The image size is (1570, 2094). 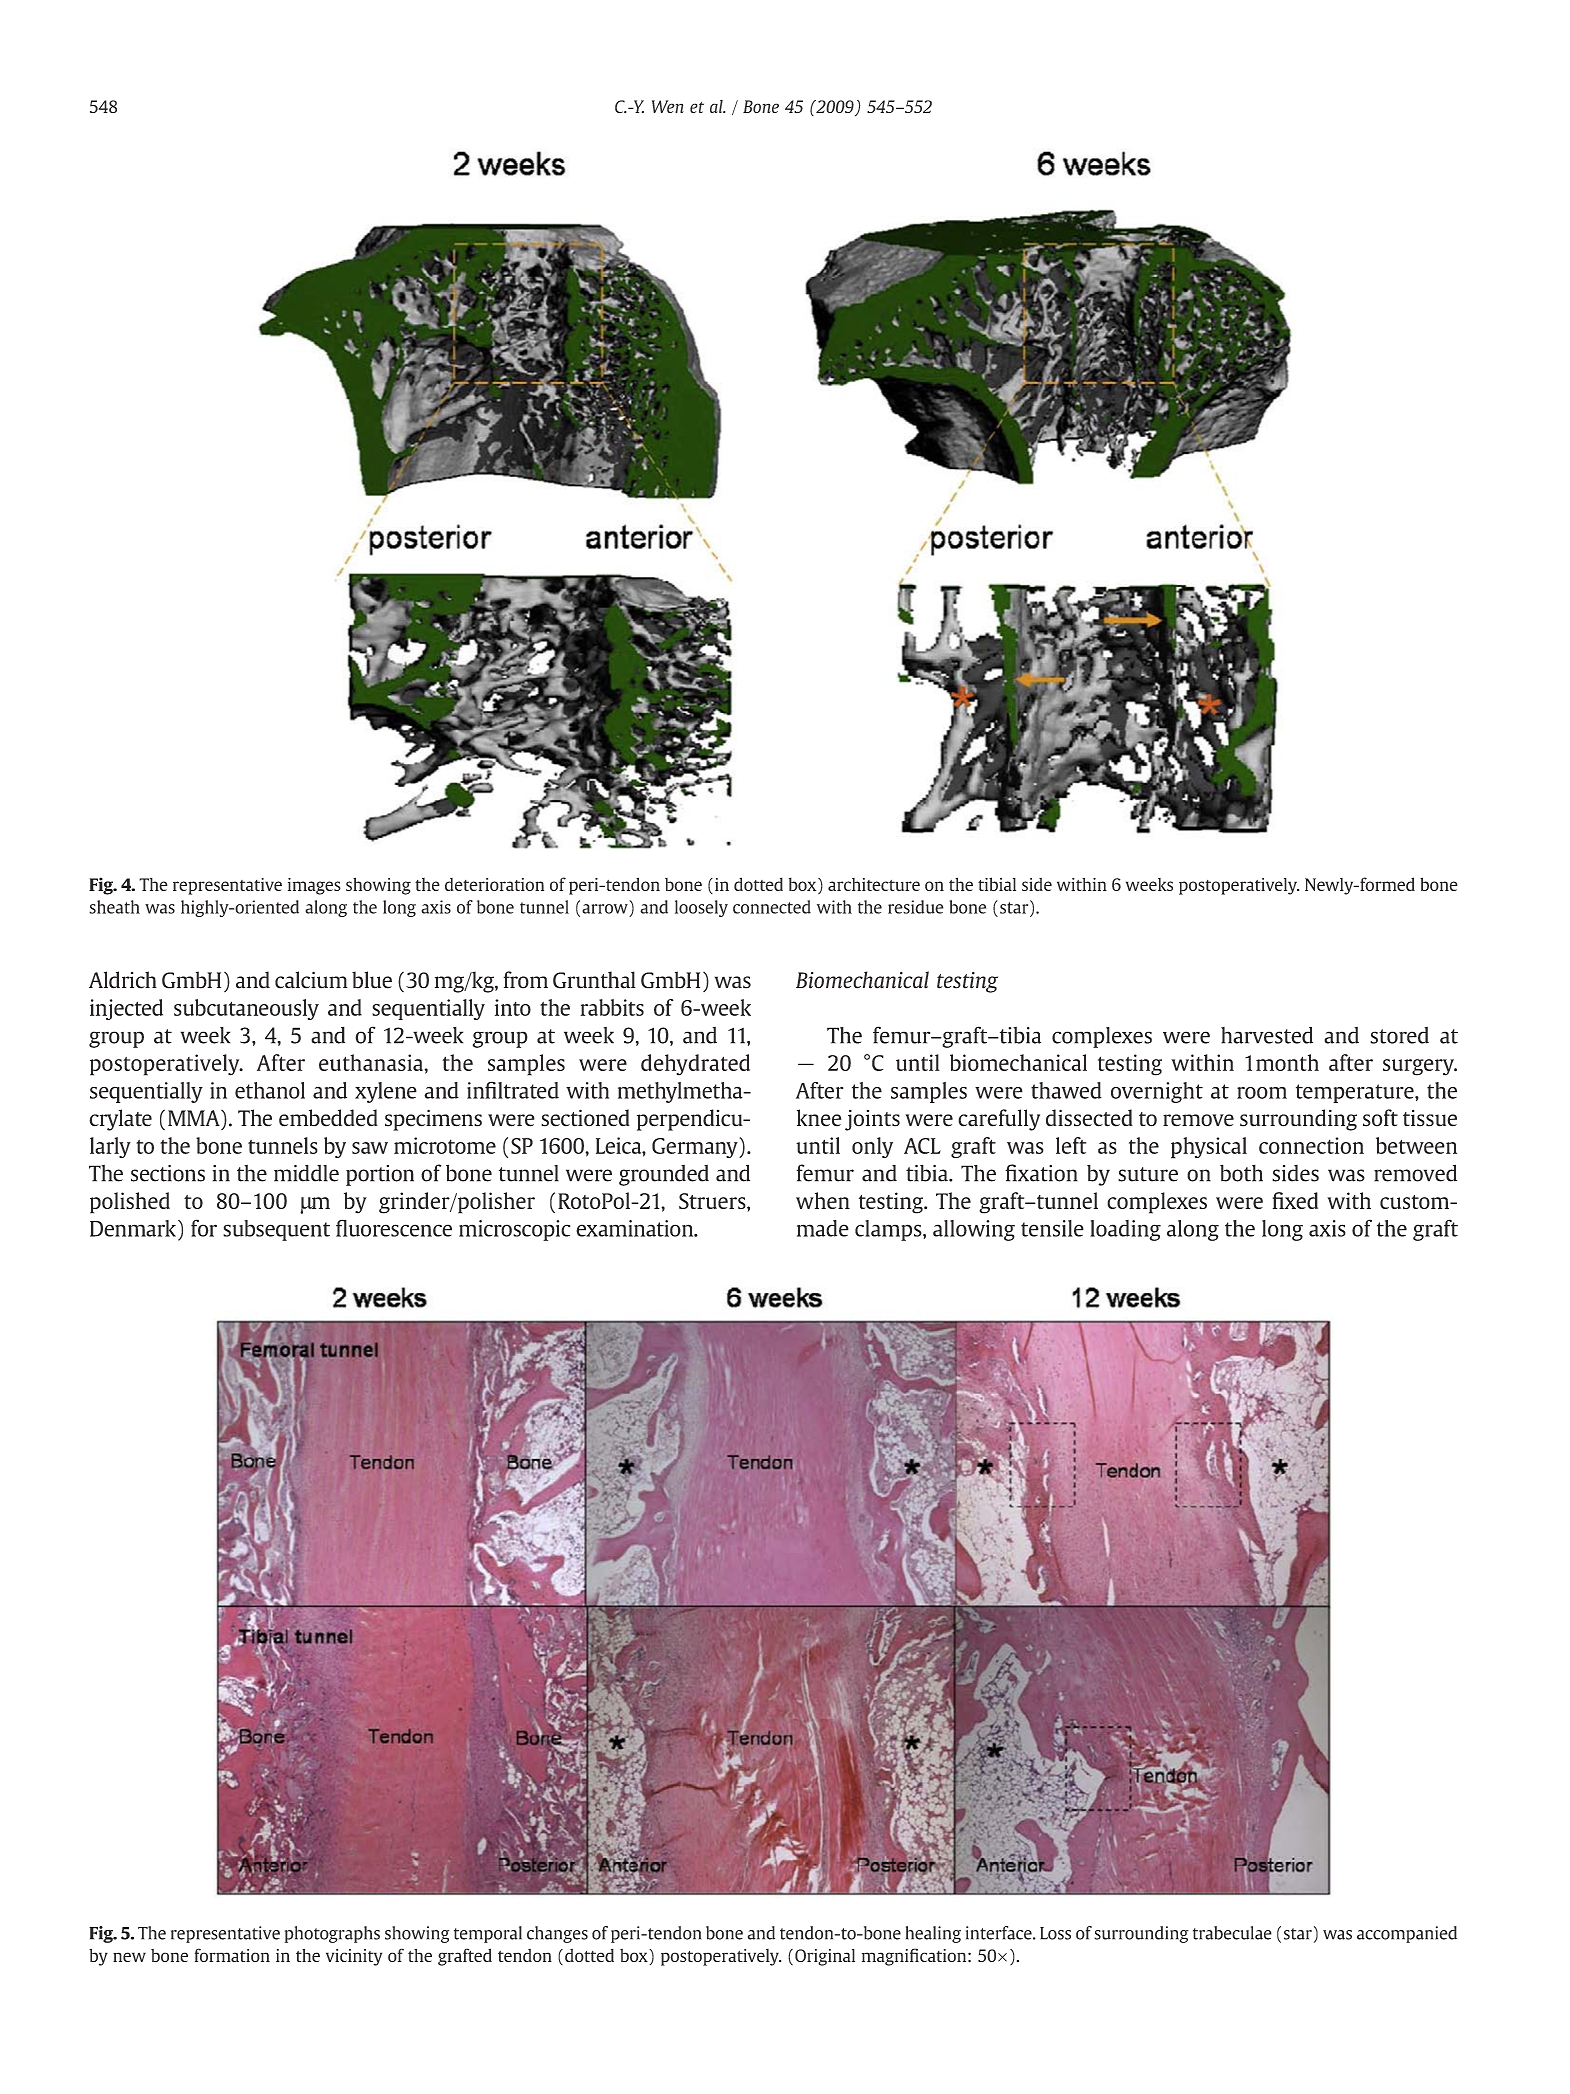 I want to click on architecture, so click(x=874, y=884).
